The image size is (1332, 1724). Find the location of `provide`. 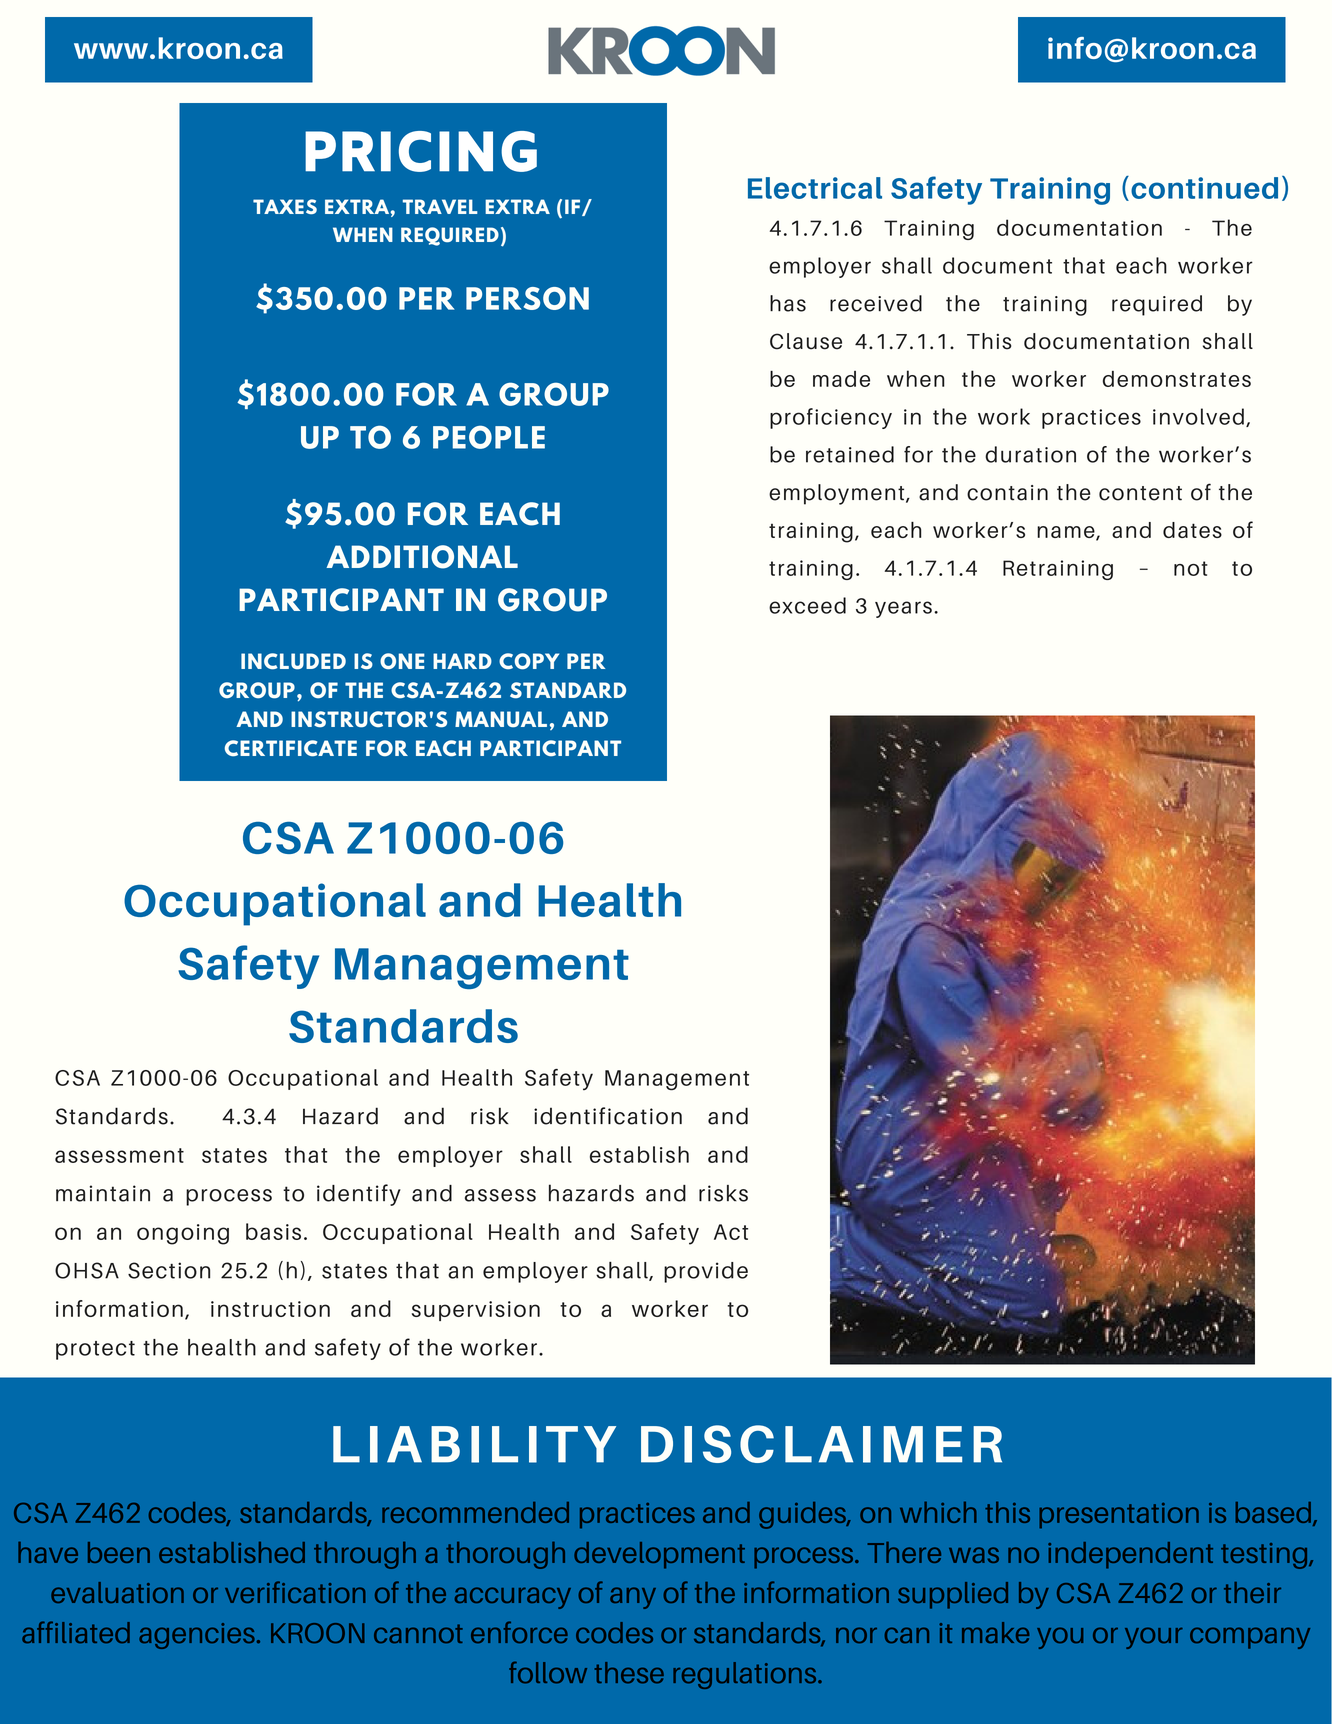

provide is located at coordinates (706, 1272).
